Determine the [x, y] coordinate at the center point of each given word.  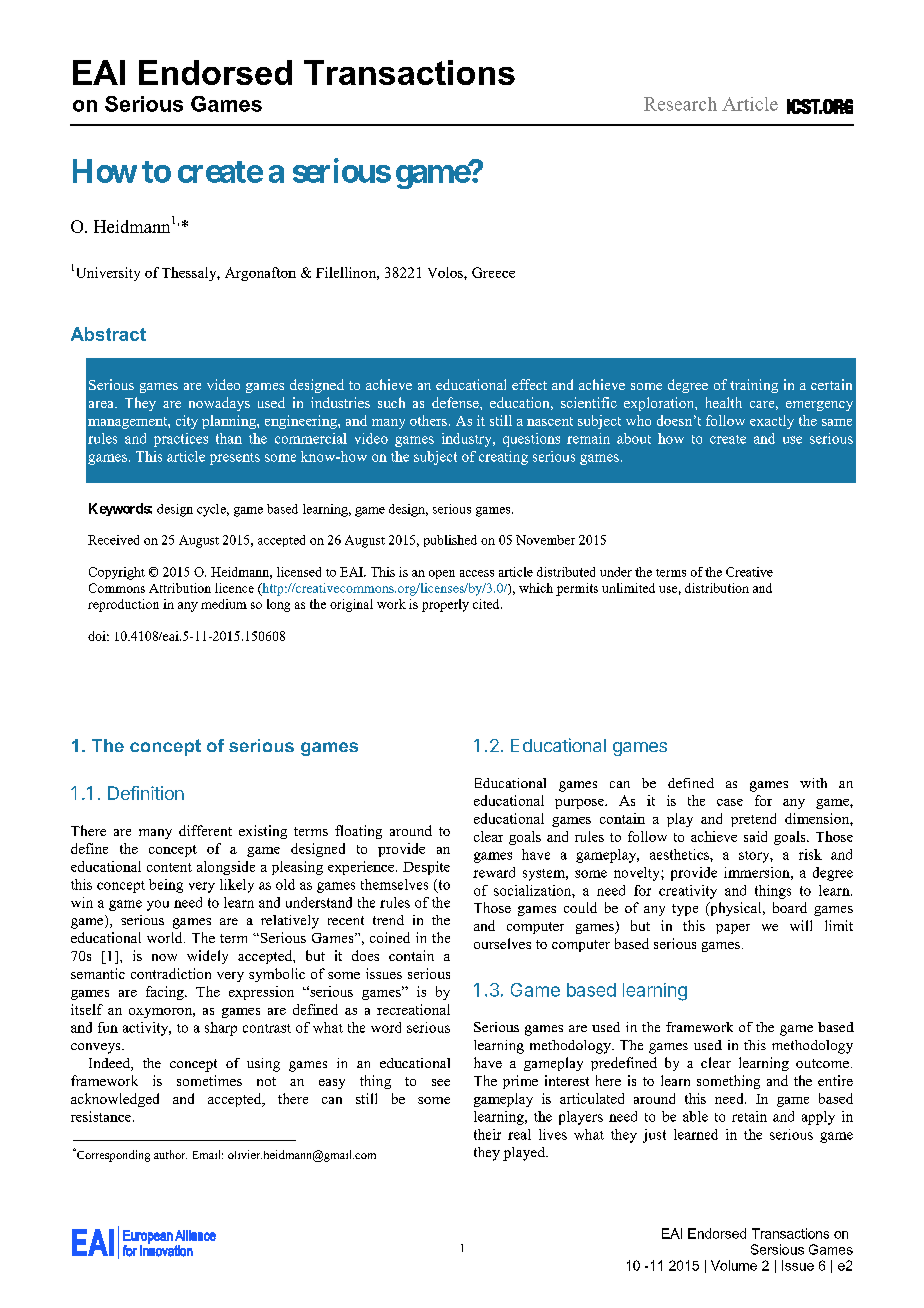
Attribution [180, 588]
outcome [822, 1063]
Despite [426, 868]
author [170, 1154]
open [442, 574]
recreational [413, 1009]
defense [456, 402]
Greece [493, 272]
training [754, 386]
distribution [717, 588]
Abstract [108, 334]
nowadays [219, 404]
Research [680, 104]
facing [166, 993]
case [730, 802]
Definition [146, 793]
